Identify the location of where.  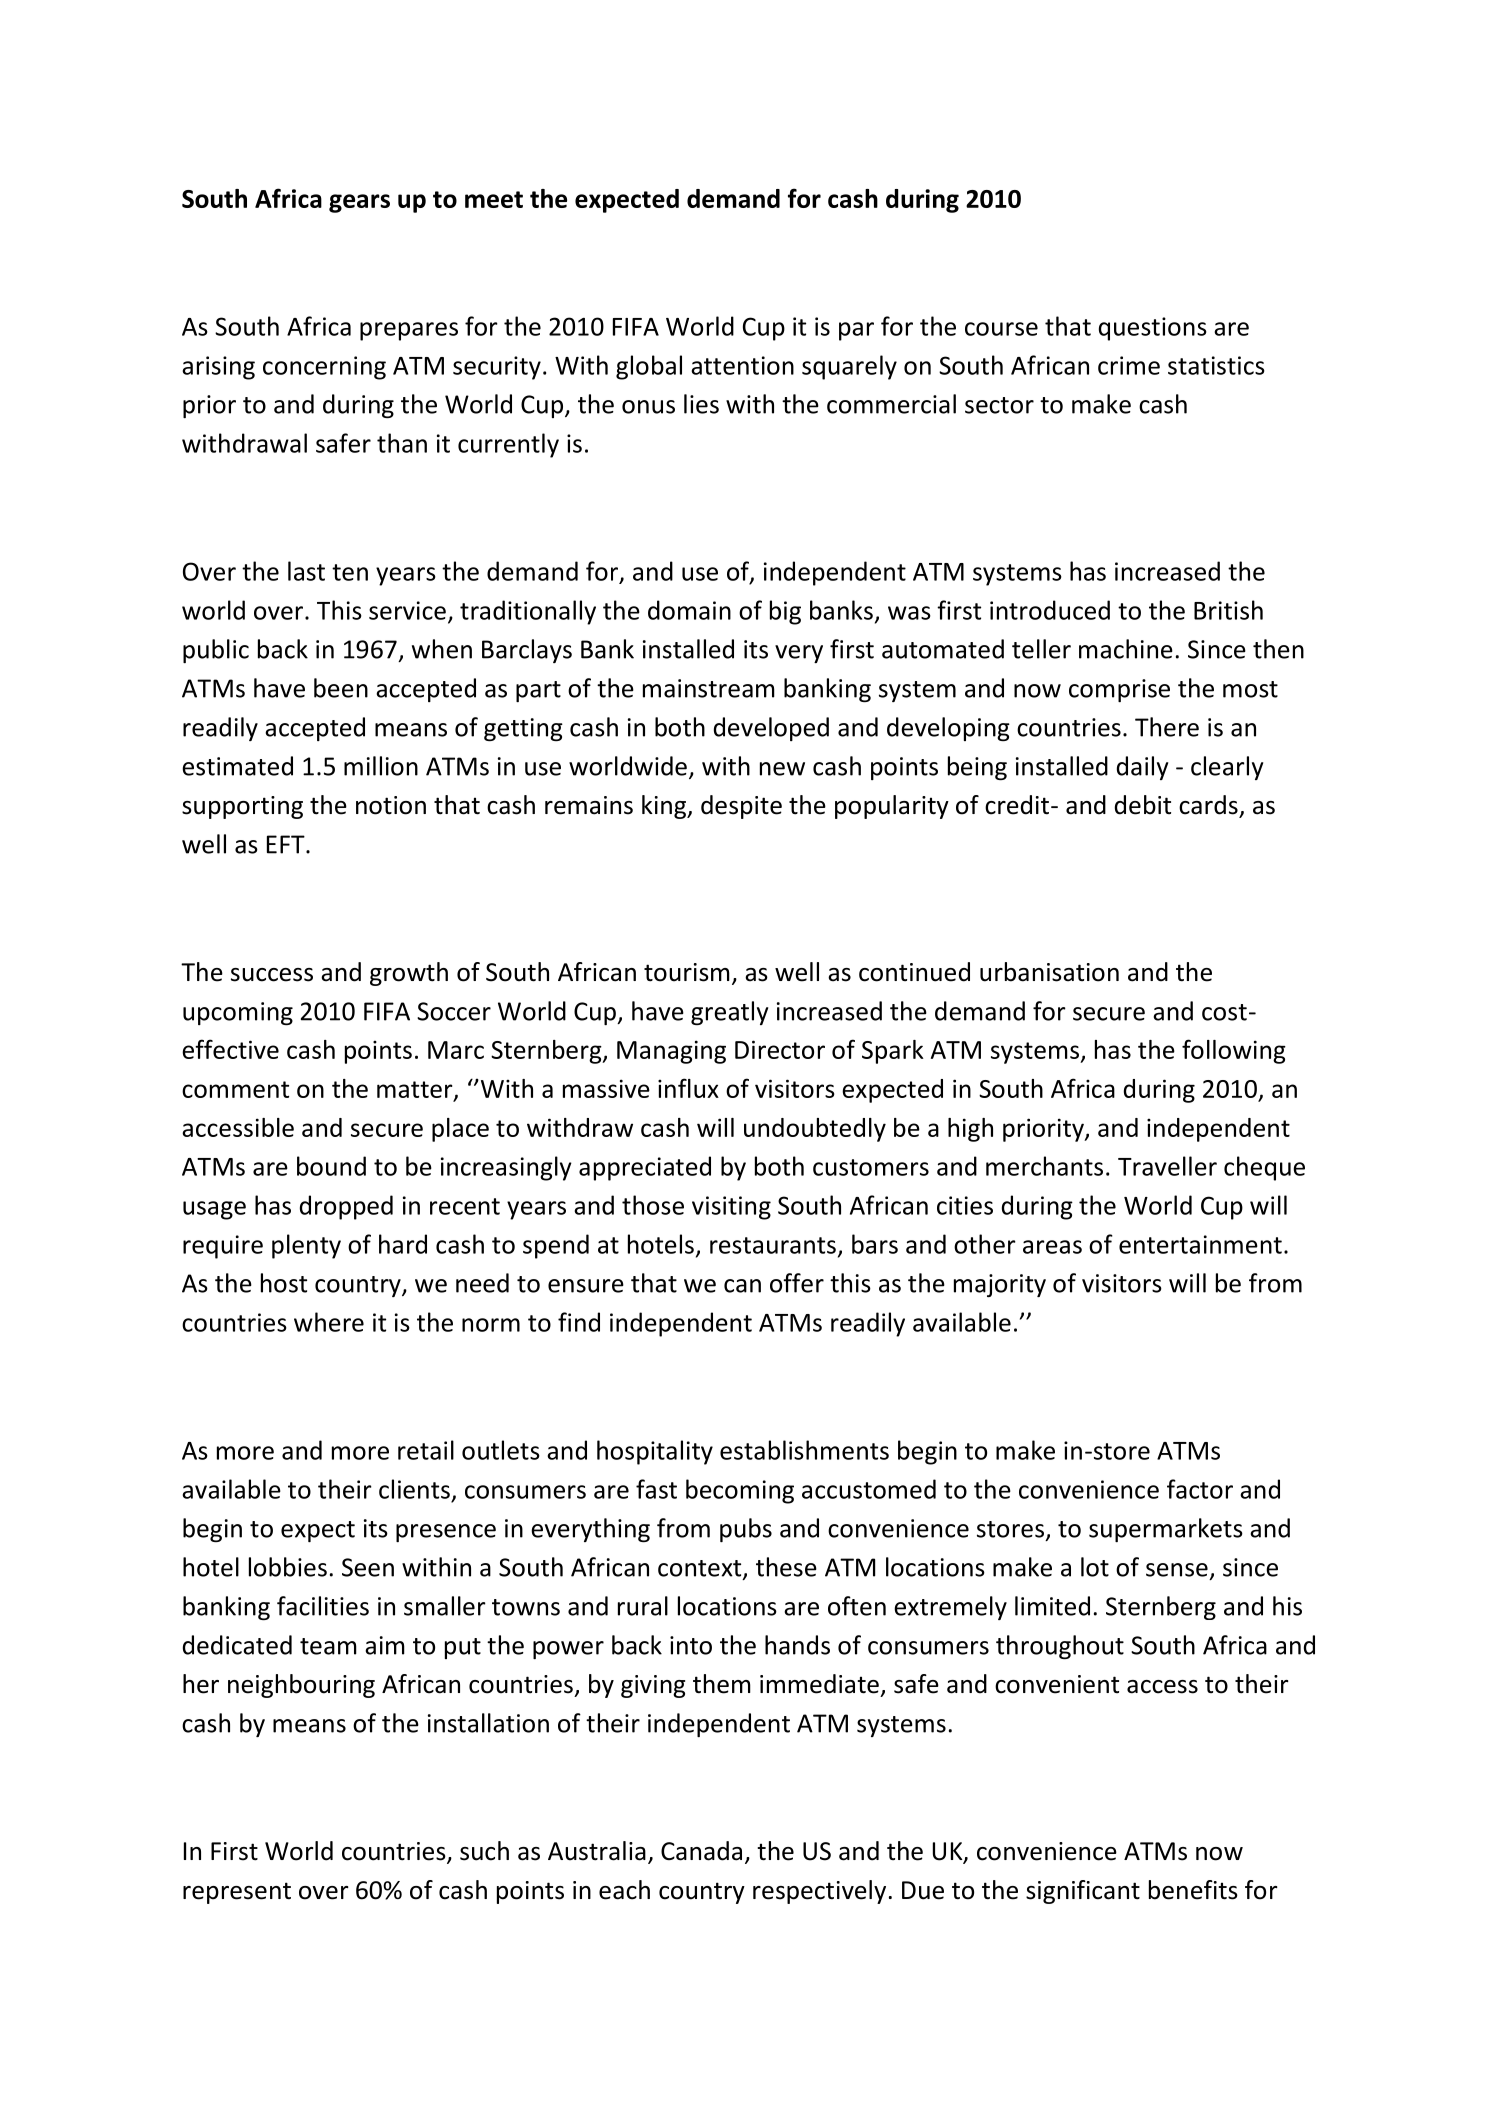
(329, 1322).
